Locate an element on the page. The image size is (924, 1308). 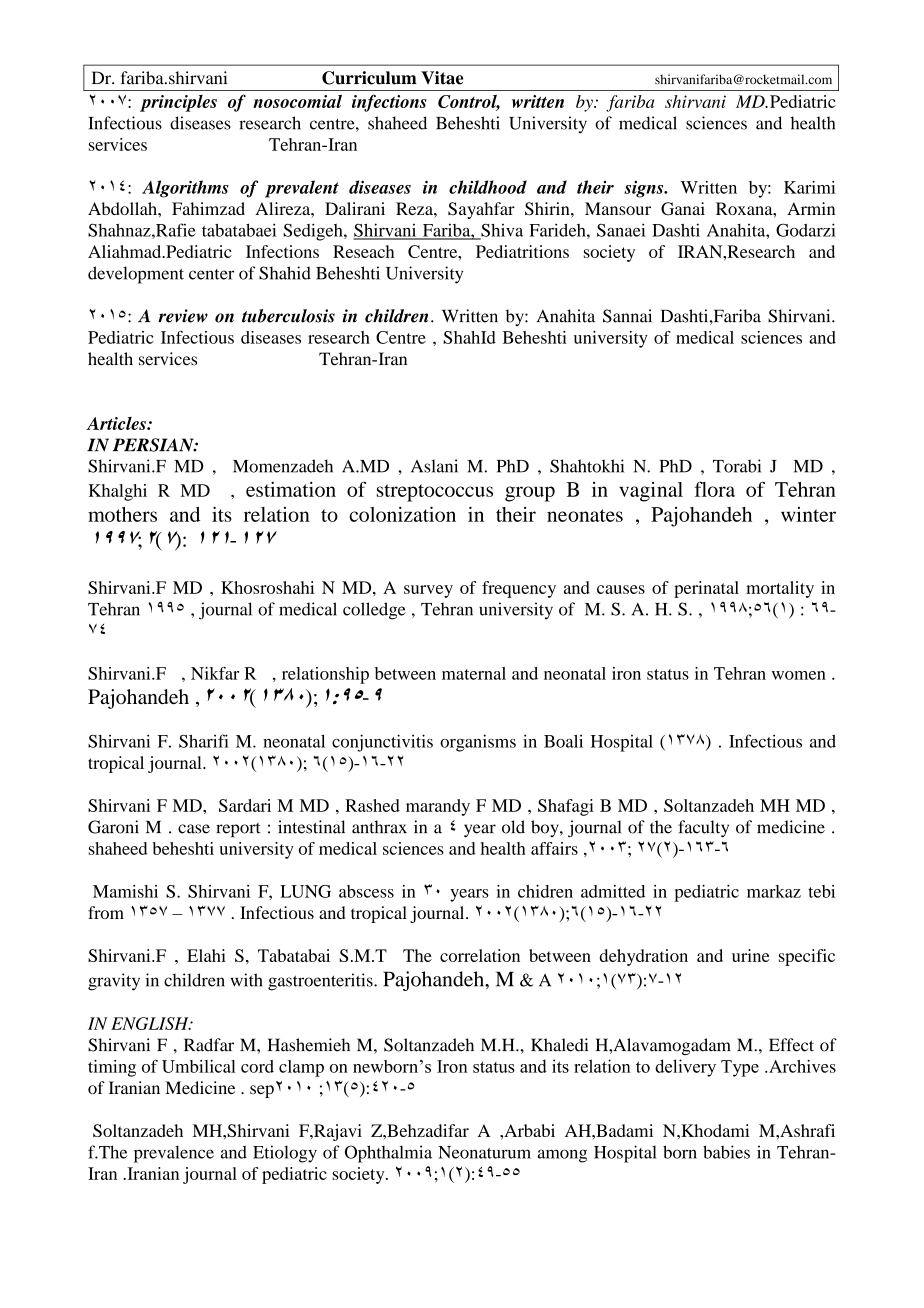
case is located at coordinates (194, 829).
